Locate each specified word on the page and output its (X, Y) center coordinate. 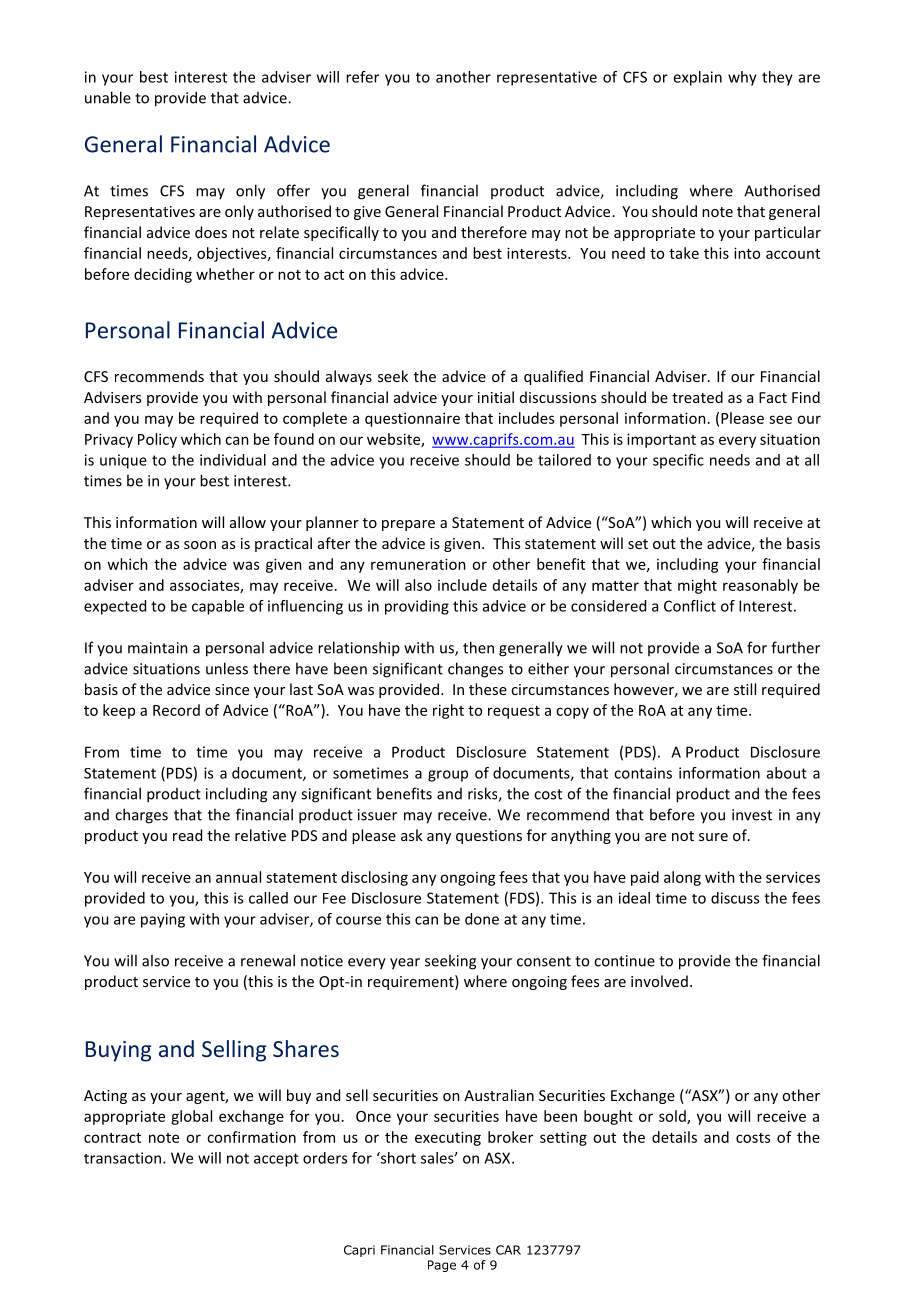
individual (233, 460)
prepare (408, 525)
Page (442, 1266)
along (682, 878)
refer (362, 77)
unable (108, 97)
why (742, 78)
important (661, 440)
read (187, 835)
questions (489, 837)
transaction (122, 1158)
